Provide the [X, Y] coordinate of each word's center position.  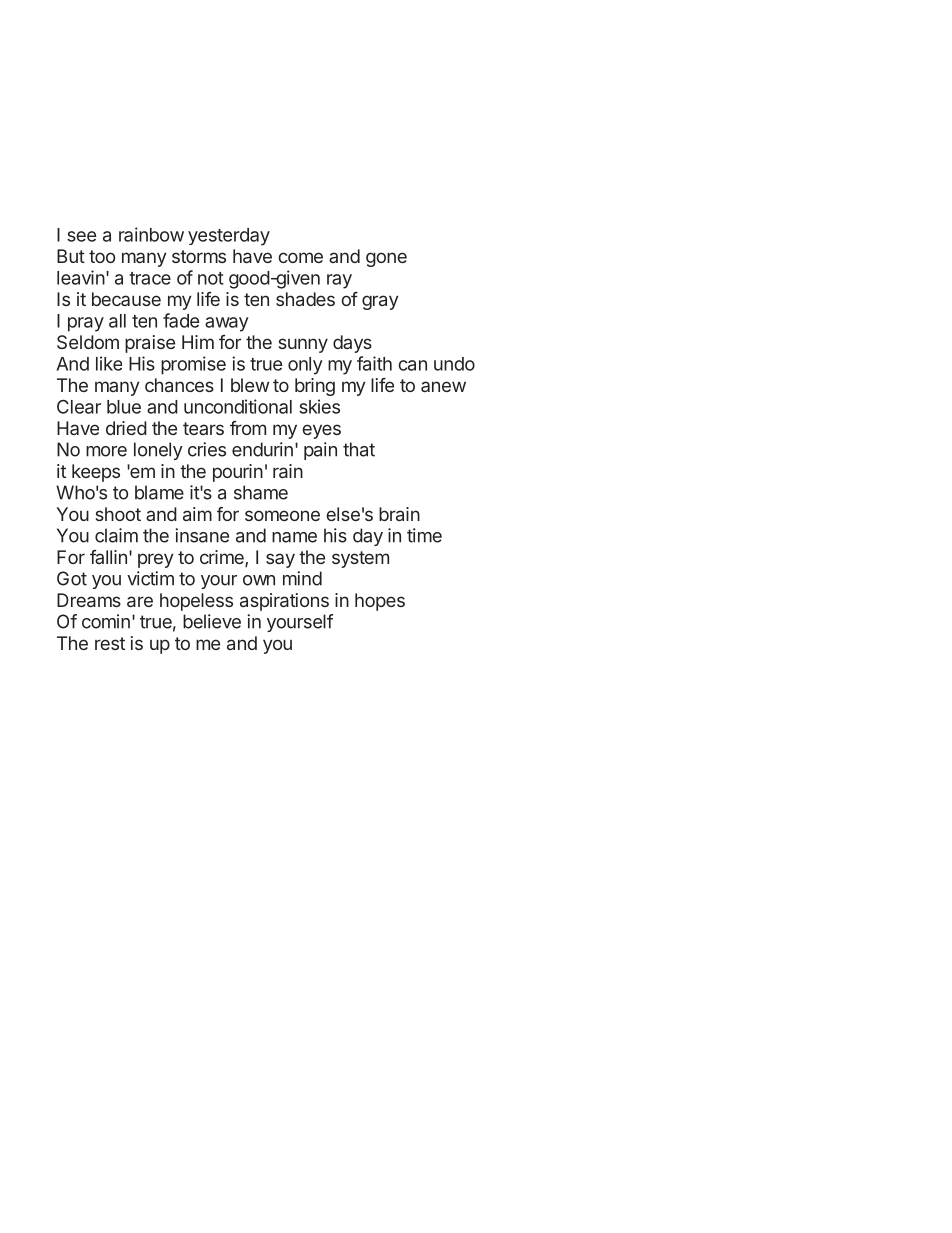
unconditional [238, 406]
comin [106, 621]
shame [261, 492]
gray [380, 302]
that [359, 449]
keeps [96, 473]
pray [86, 324]
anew [443, 386]
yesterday [229, 237]
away [227, 324]
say [280, 560]
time [424, 535]
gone [386, 259]
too [102, 256]
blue [124, 407]
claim [116, 535]
